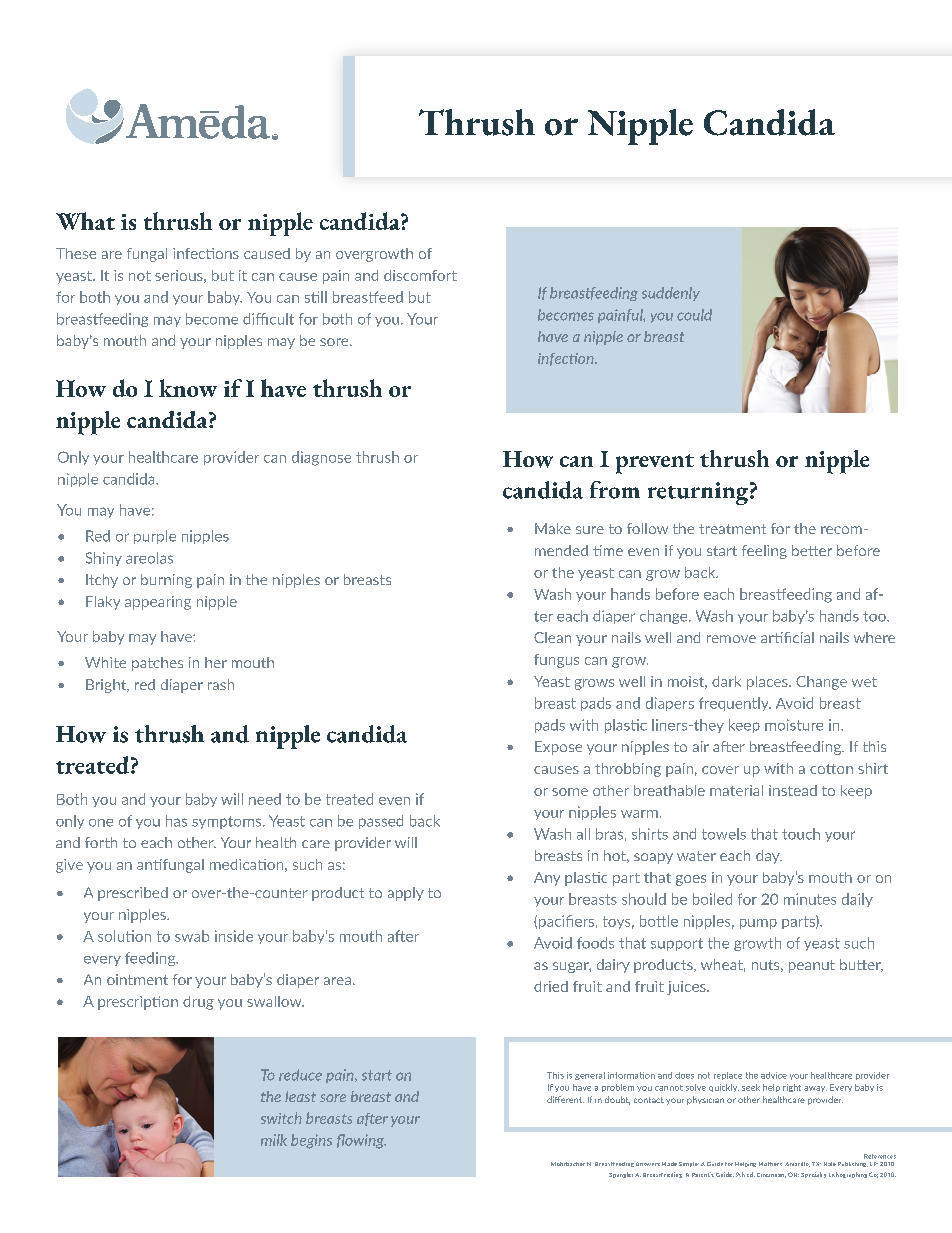 The width and height of the screenshot is (952, 1233). I want to click on milk, so click(274, 1140).
